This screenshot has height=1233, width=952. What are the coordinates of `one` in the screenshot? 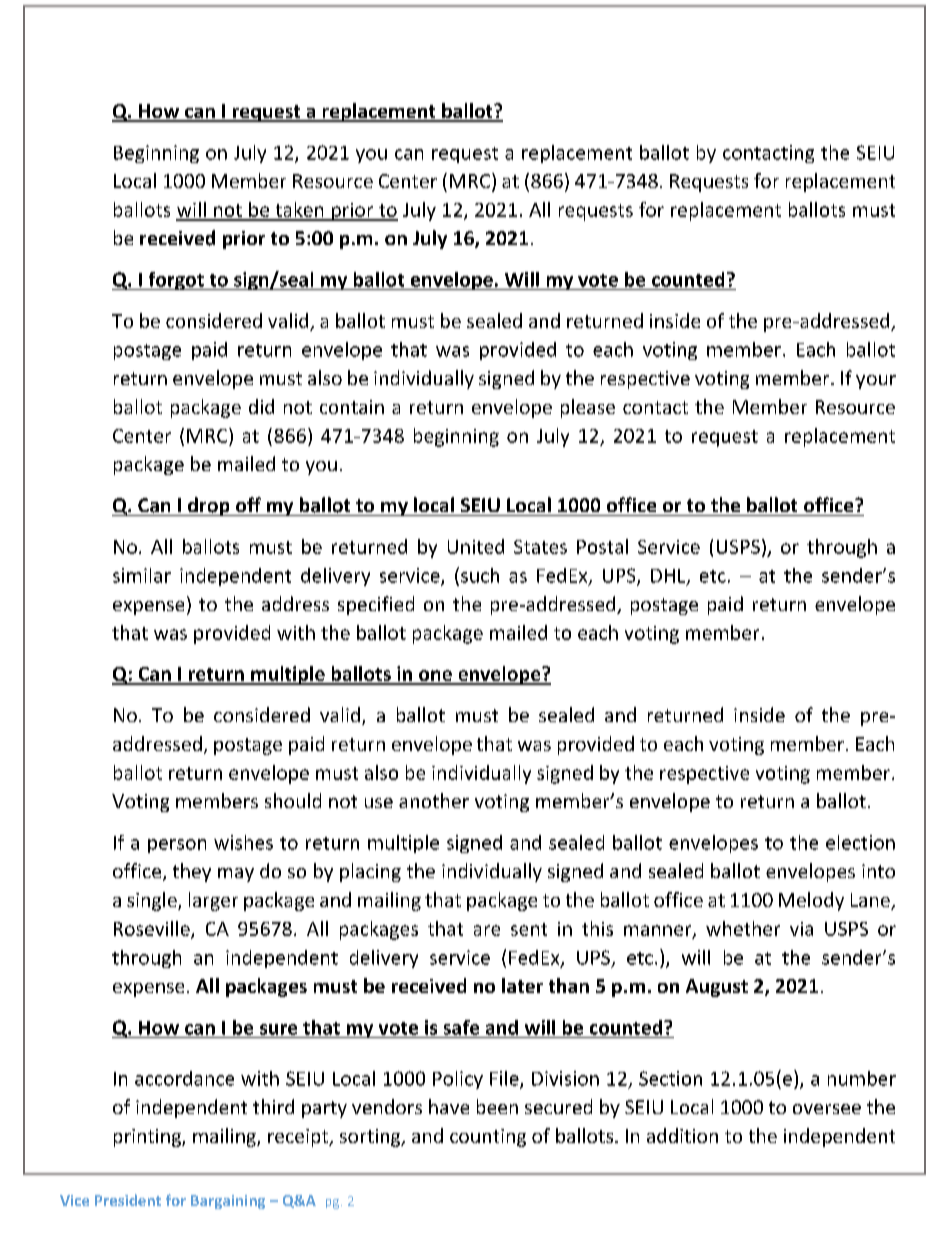 It's located at (435, 677).
